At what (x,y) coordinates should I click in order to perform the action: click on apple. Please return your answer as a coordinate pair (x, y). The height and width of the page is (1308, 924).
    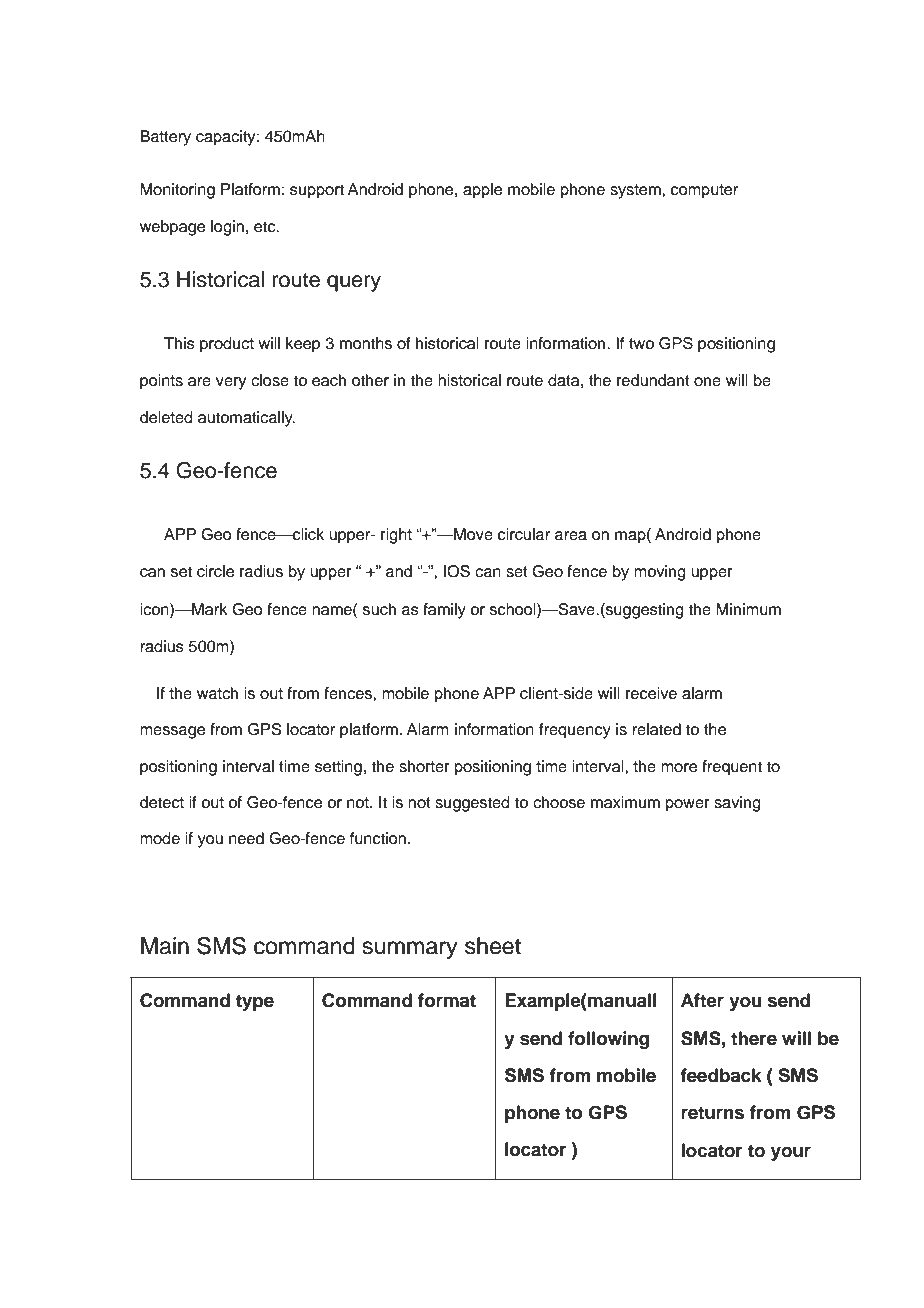
    Looking at the image, I should click on (482, 191).
